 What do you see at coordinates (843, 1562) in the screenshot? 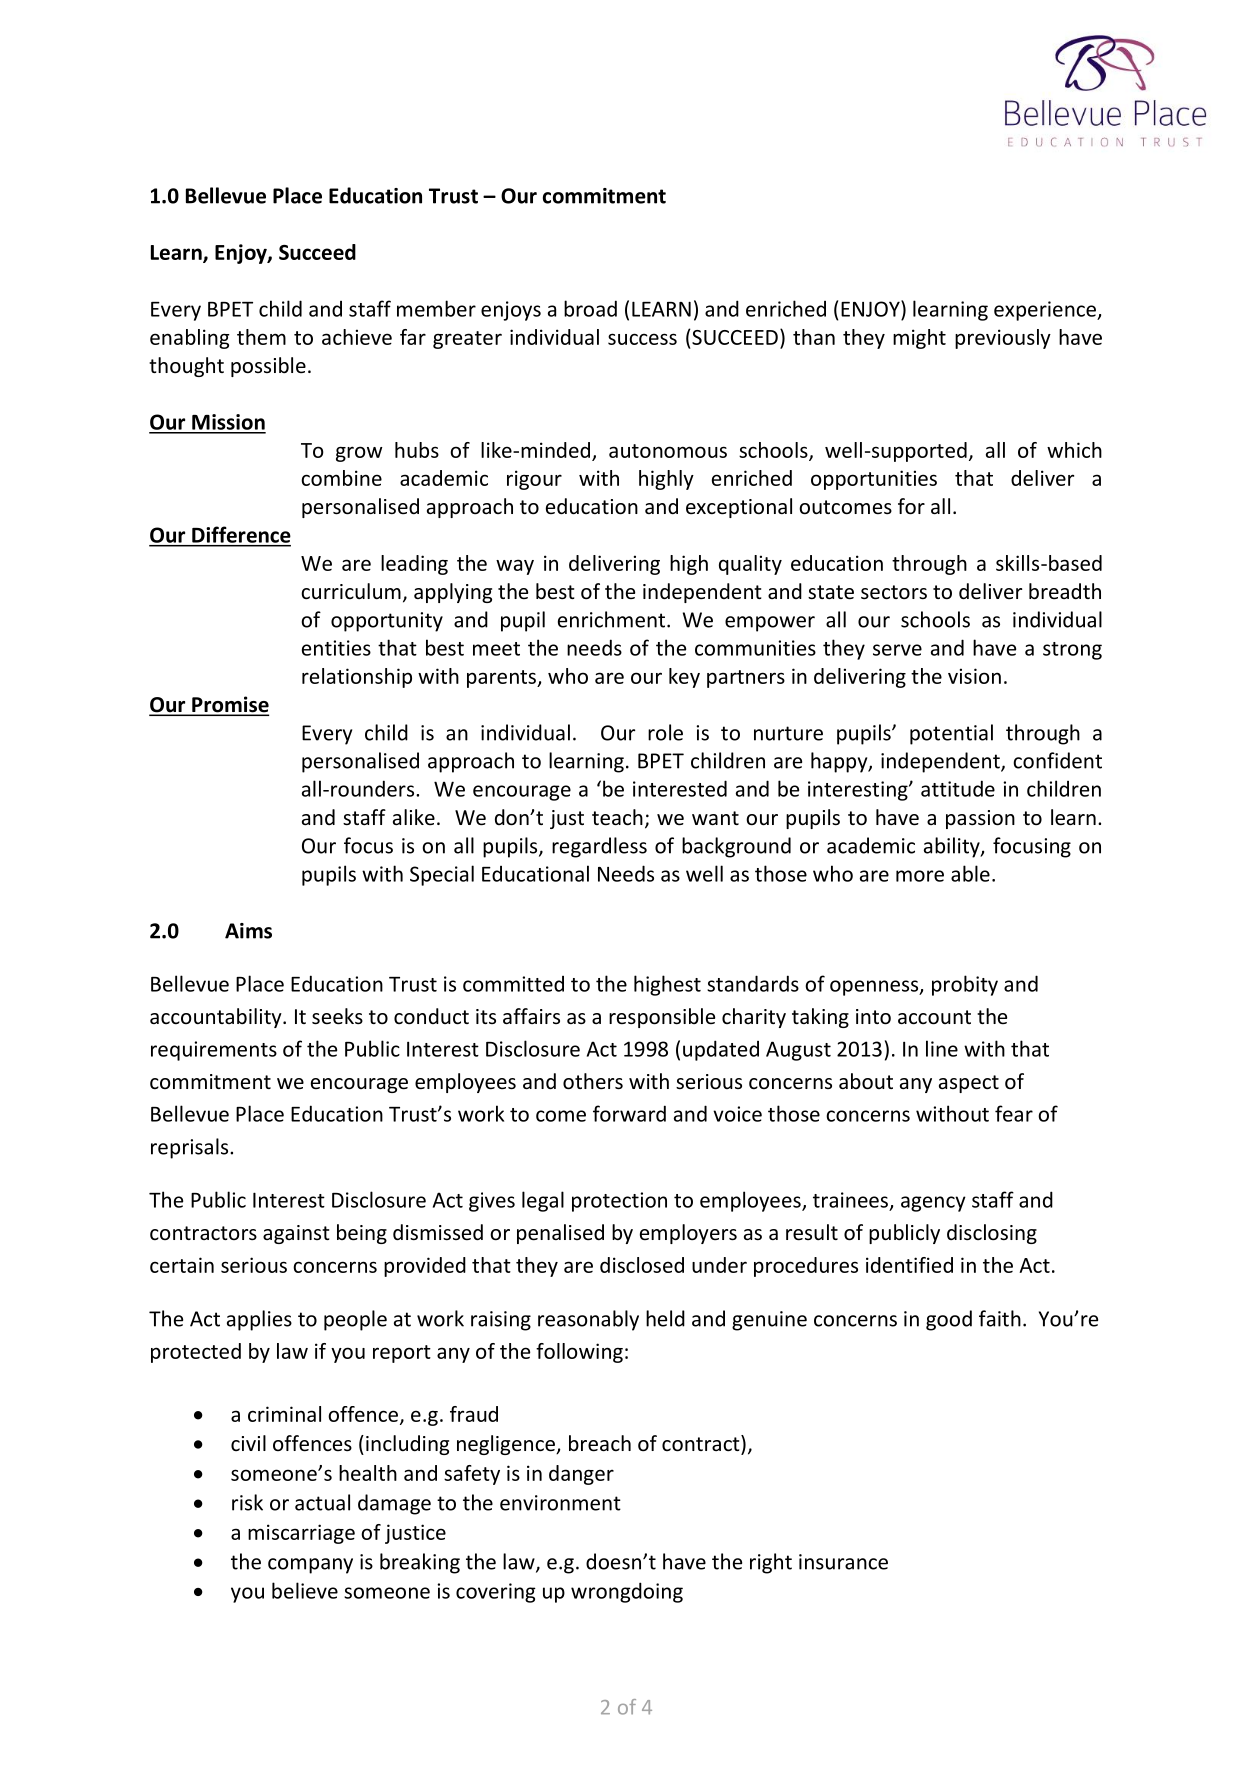
I see `insurance` at bounding box center [843, 1562].
